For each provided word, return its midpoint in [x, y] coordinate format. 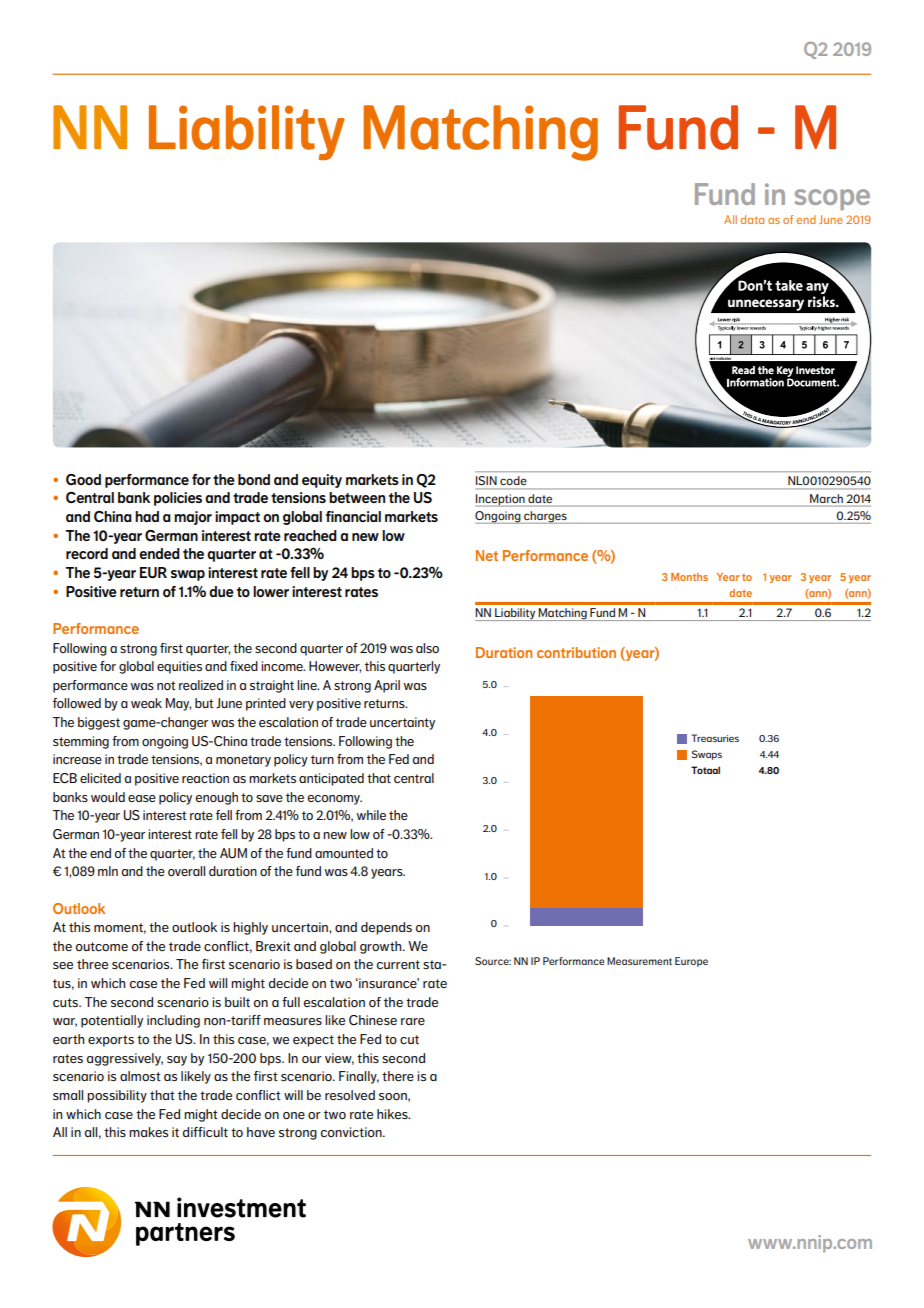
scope [832, 199]
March [826, 498]
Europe [691, 962]
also [427, 648]
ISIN [486, 480]
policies [178, 499]
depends [386, 928]
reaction [205, 778]
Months [689, 577]
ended [159, 553]
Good [83, 479]
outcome [102, 946]
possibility [117, 1096]
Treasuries [715, 738]
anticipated [331, 779]
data [752, 219]
